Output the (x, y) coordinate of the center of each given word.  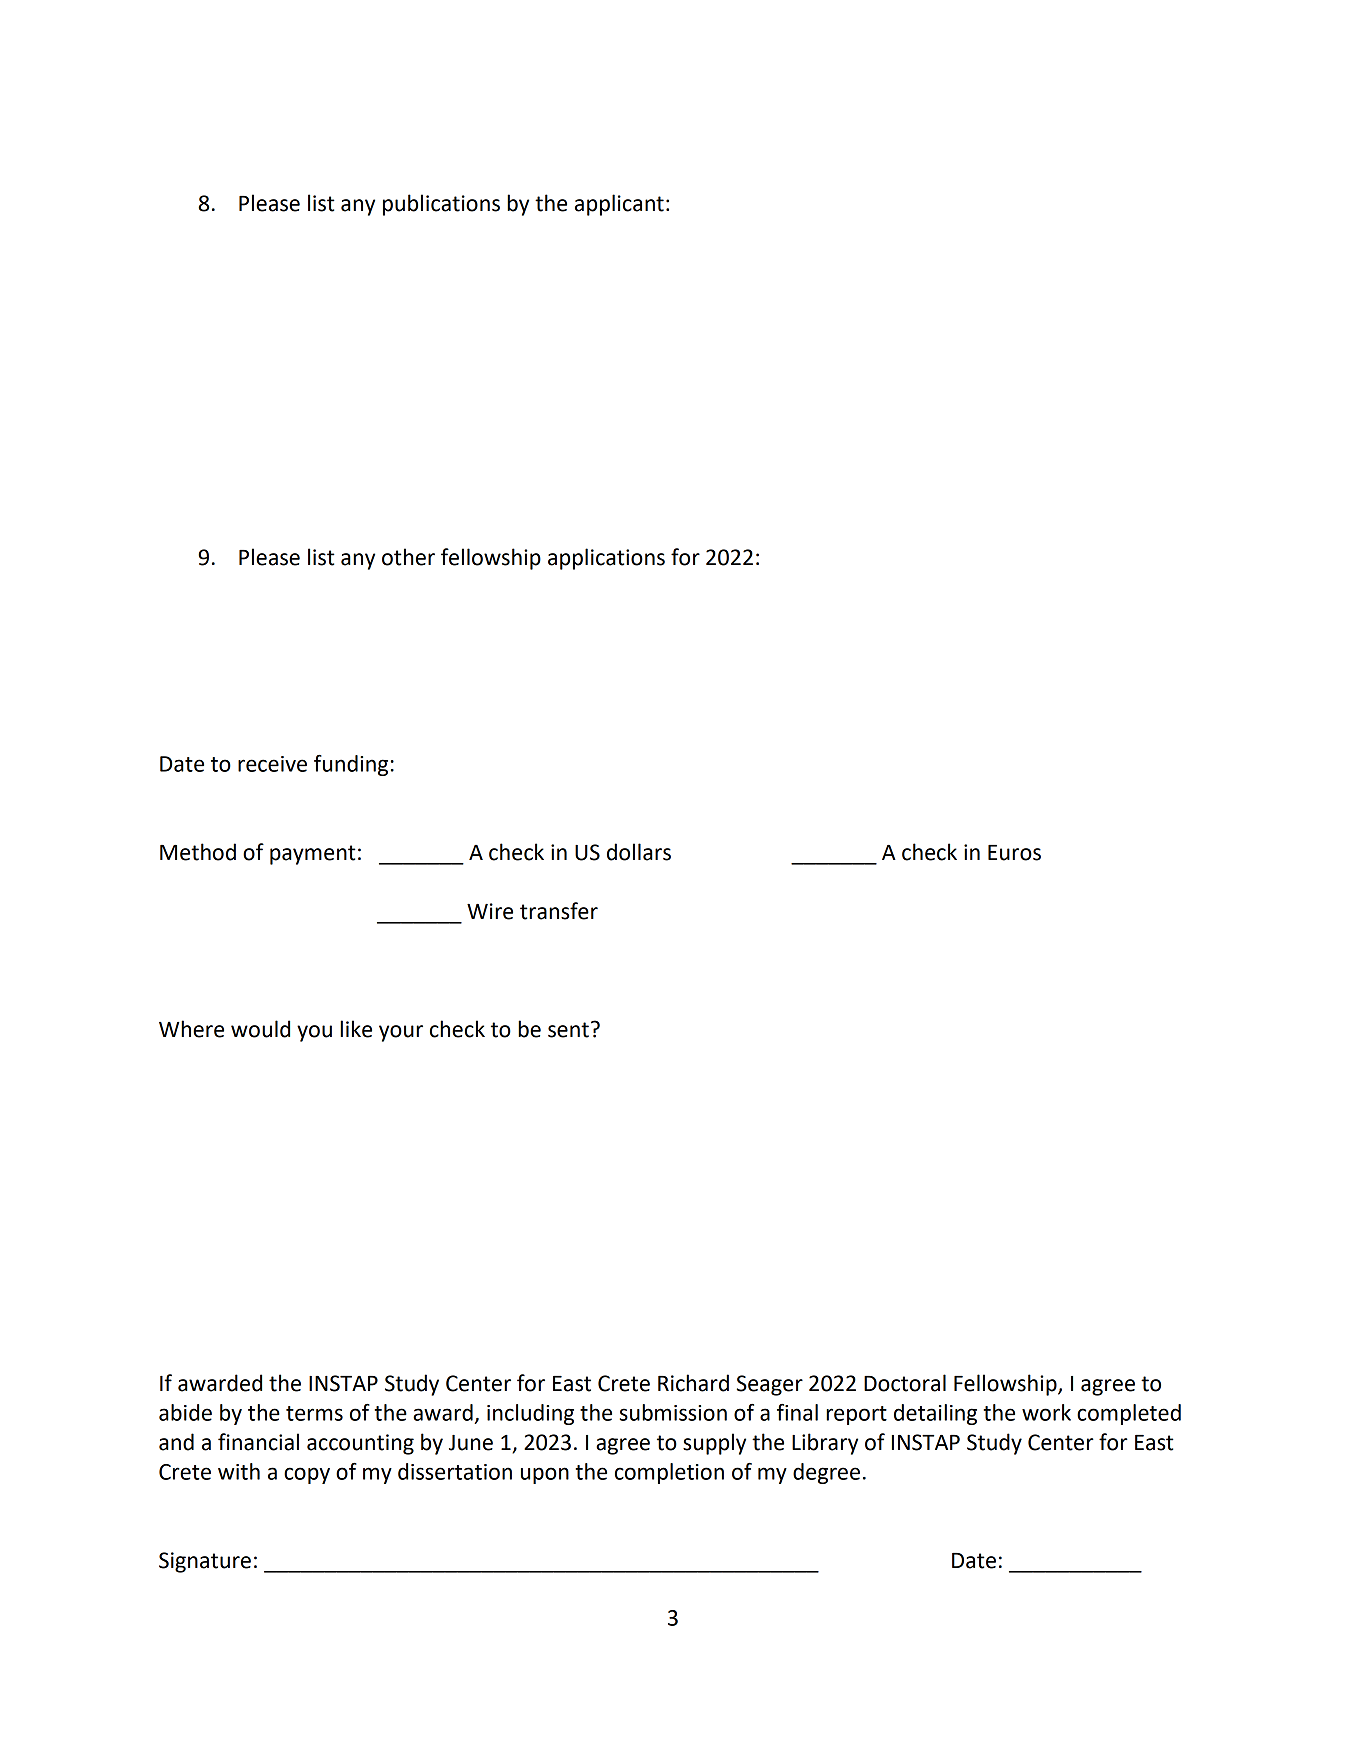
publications (441, 205)
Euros (1014, 853)
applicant (619, 205)
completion (669, 1473)
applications (606, 559)
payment (312, 855)
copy (307, 1475)
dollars (639, 852)
